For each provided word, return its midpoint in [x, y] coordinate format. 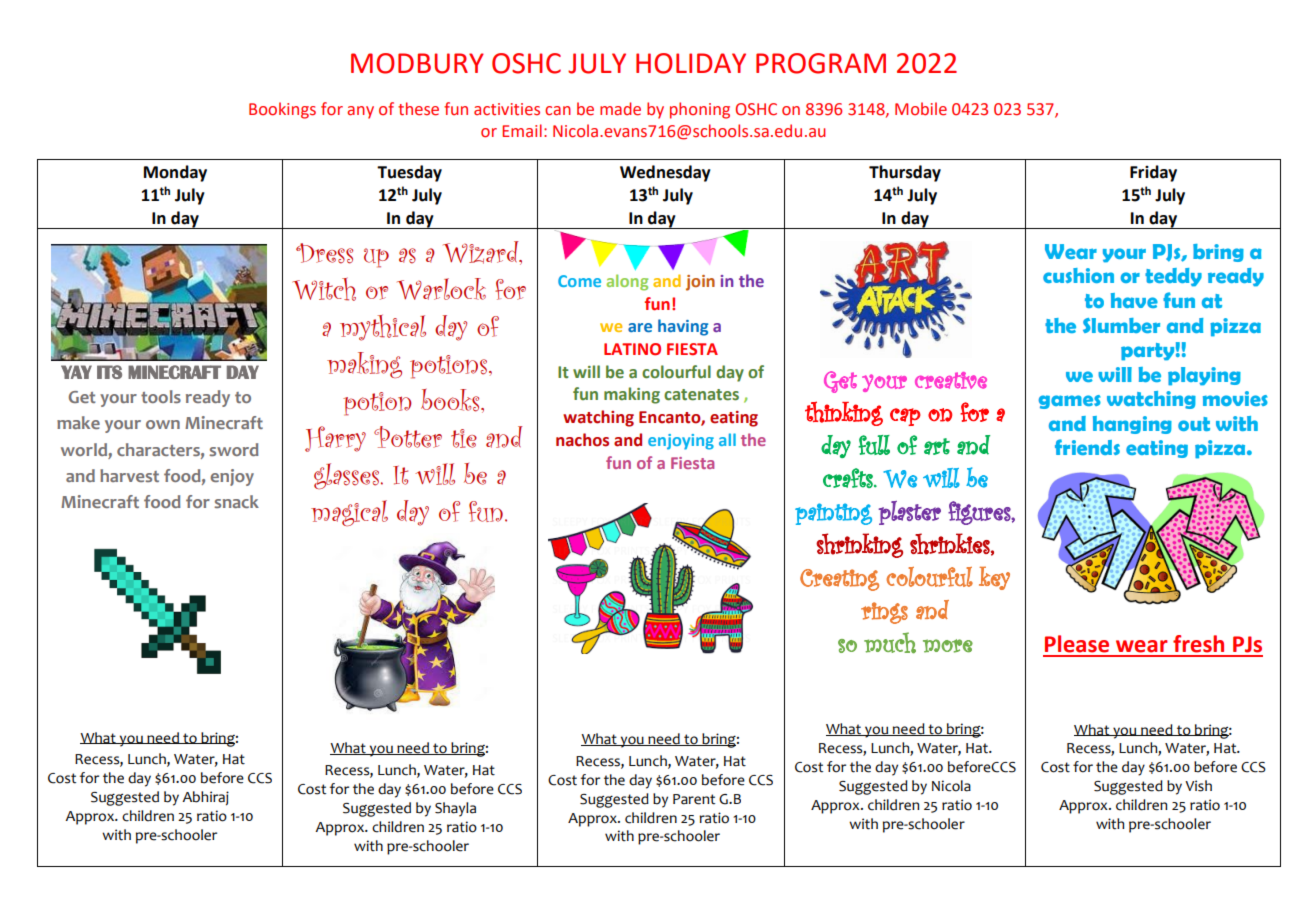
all [727, 439]
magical [349, 513]
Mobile [921, 109]
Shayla [455, 809]
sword [234, 449]
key [994, 578]
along [627, 282]
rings [884, 613]
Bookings [282, 110]
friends [1087, 447]
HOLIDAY [691, 63]
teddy [1173, 277]
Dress [324, 253]
